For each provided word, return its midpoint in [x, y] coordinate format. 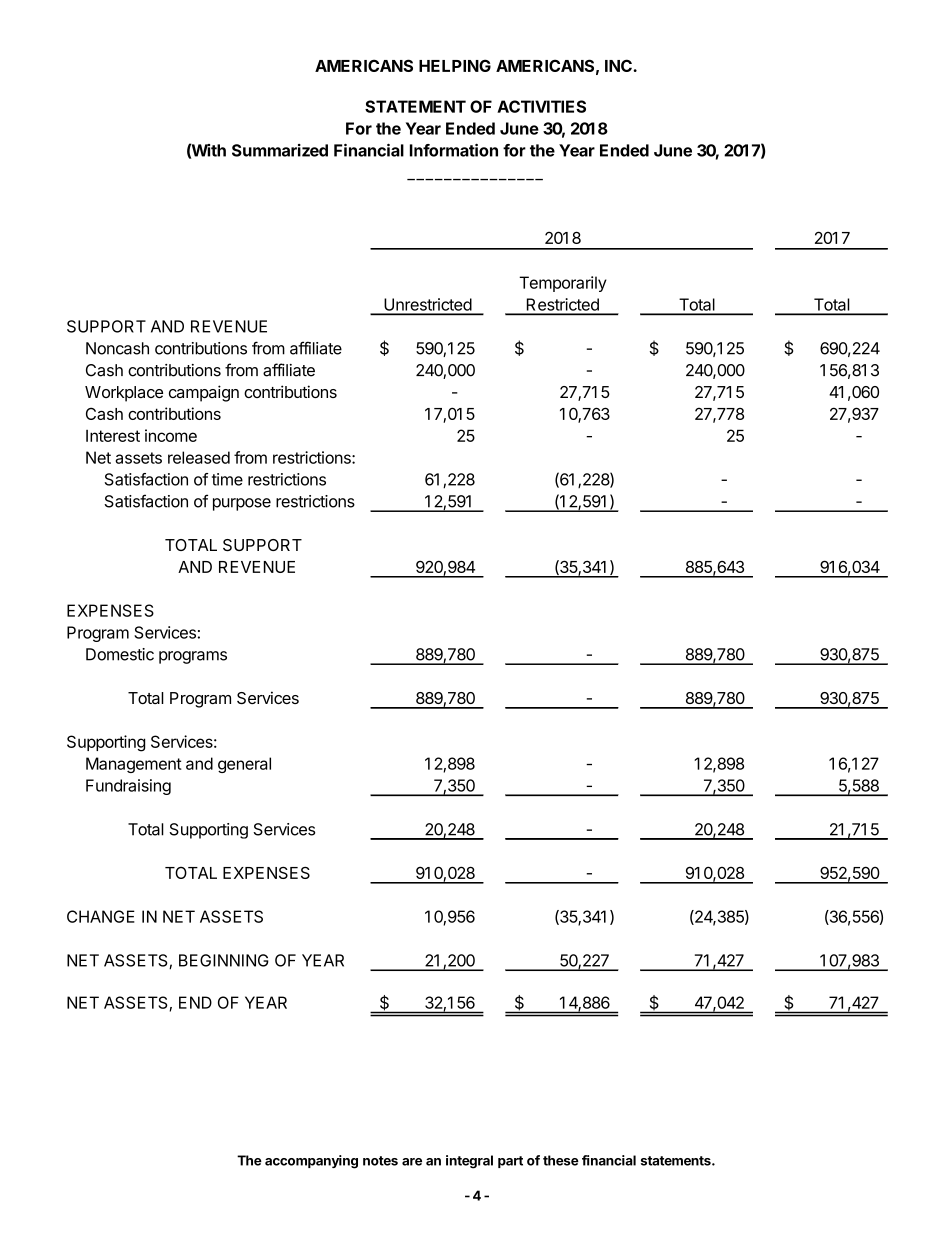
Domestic [120, 654]
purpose [242, 504]
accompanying [311, 1162]
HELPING [455, 65]
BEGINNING [224, 960]
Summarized [280, 150]
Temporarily [563, 284]
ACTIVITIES [541, 106]
